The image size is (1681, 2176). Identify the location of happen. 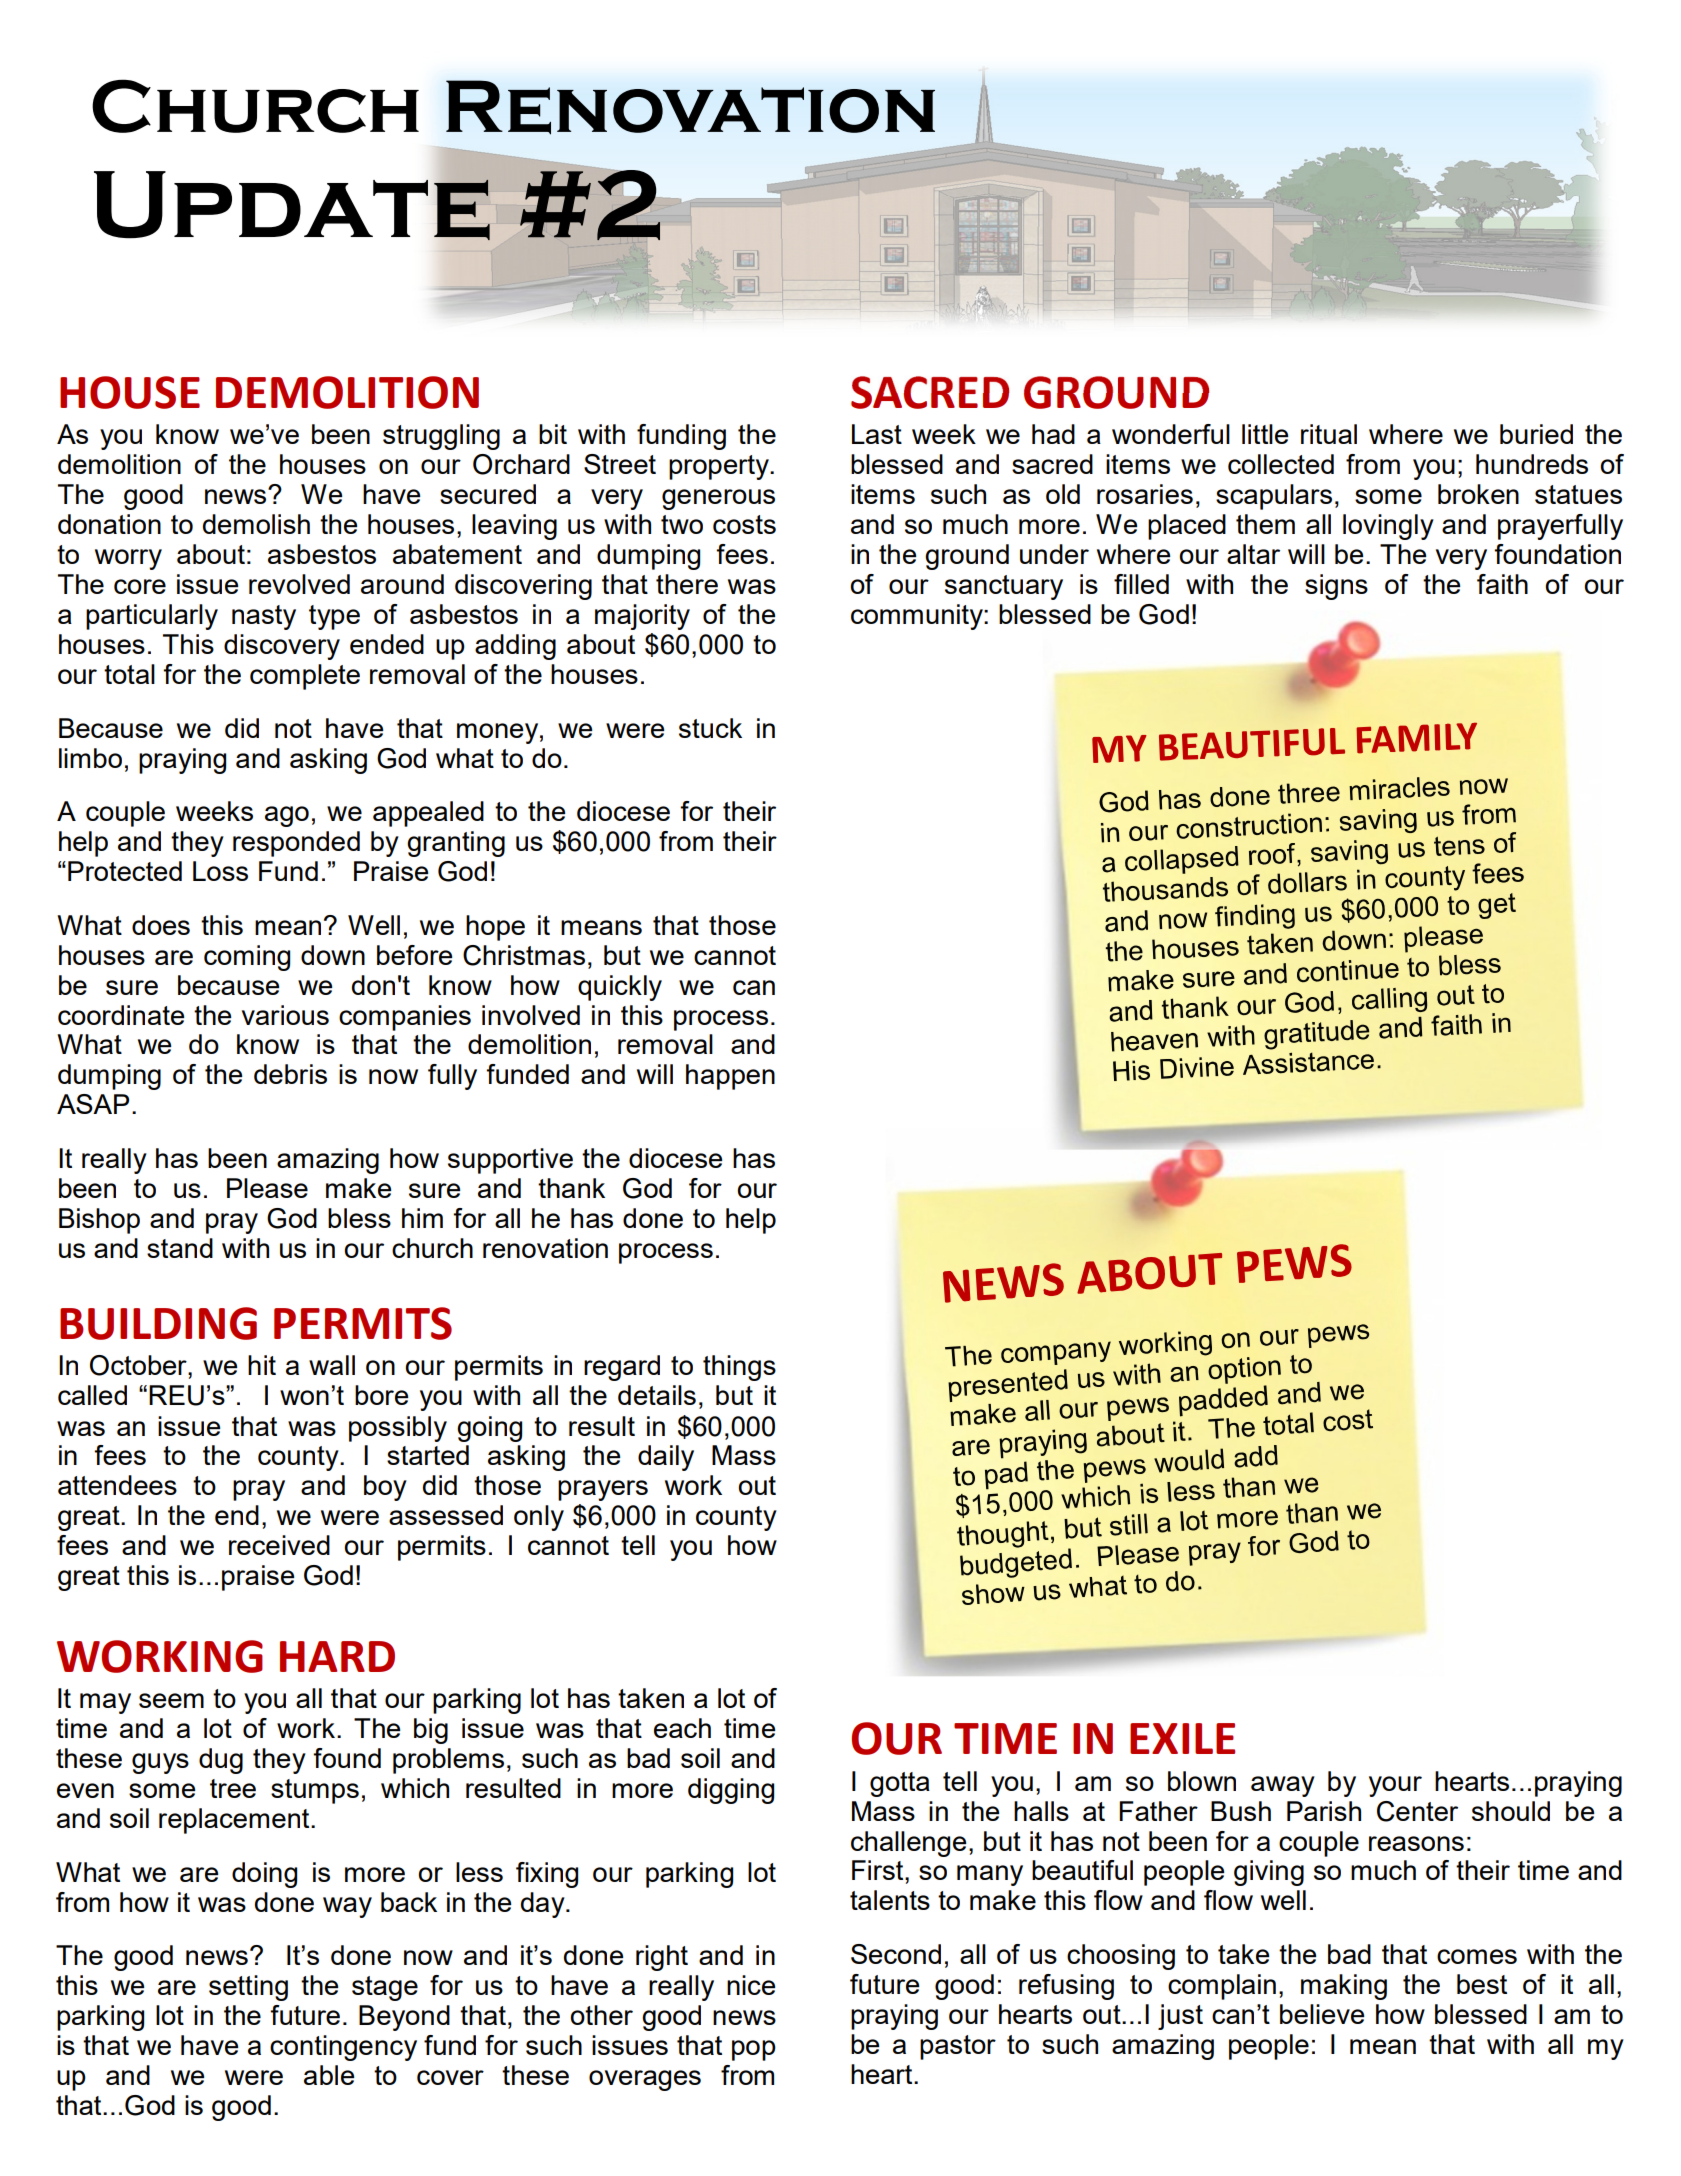
(730, 1077).
